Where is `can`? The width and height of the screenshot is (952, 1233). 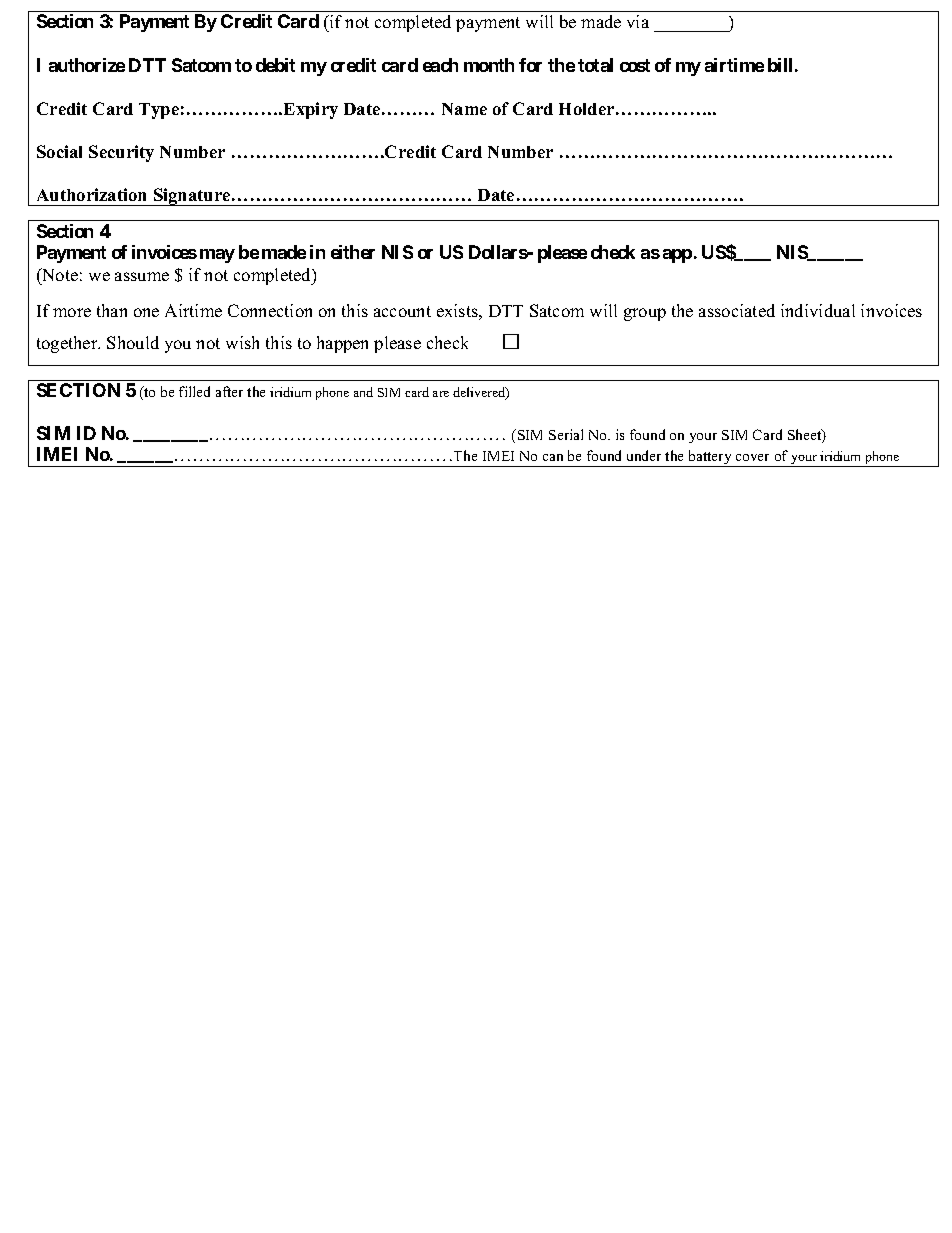 can is located at coordinates (553, 457).
